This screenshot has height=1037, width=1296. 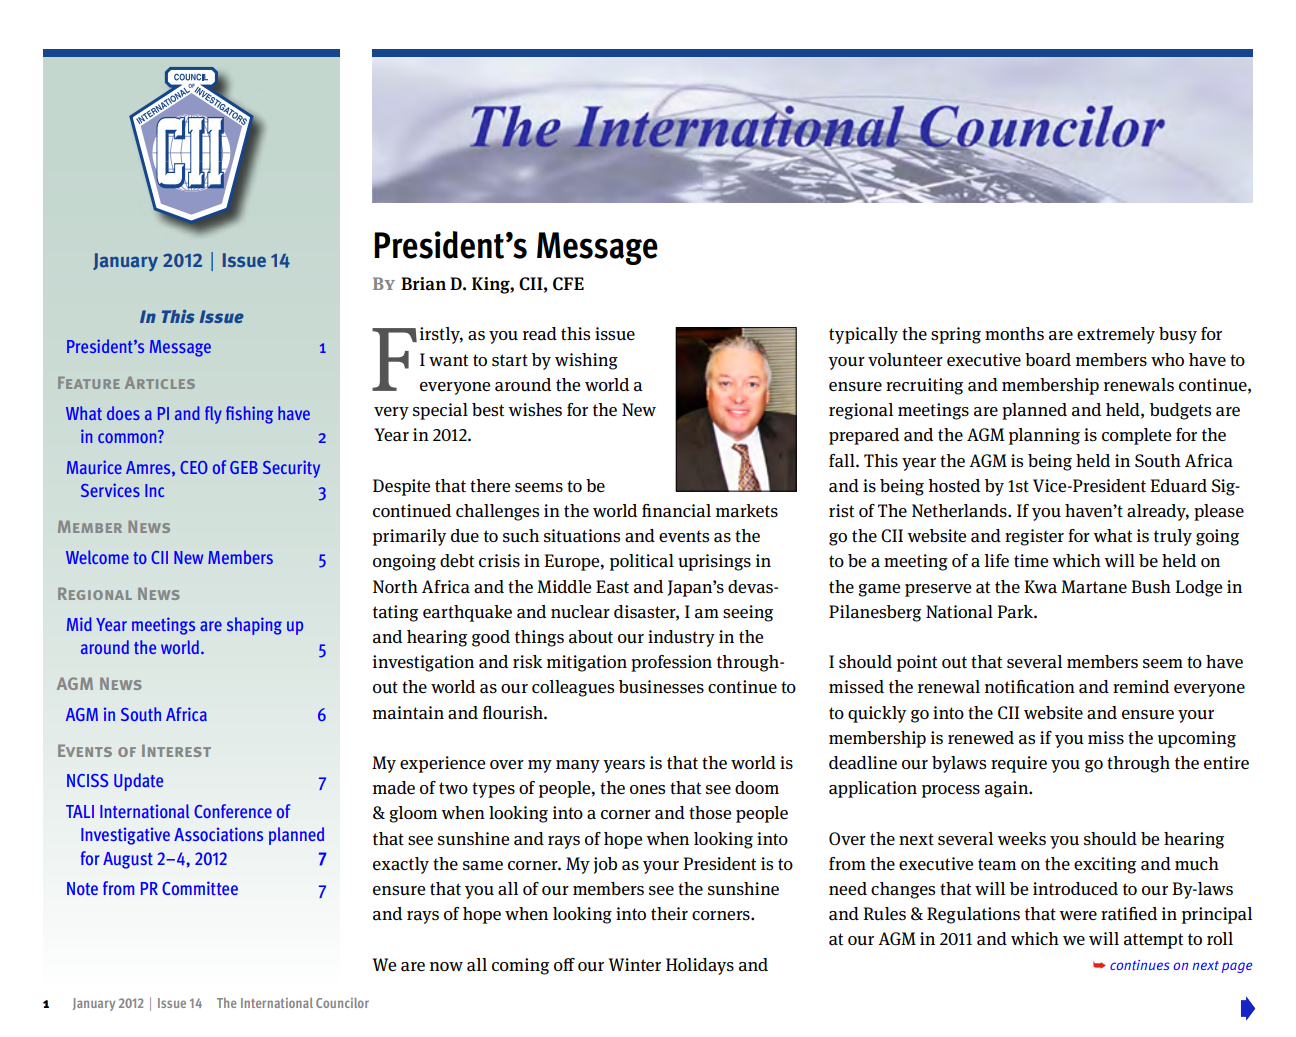 What do you see at coordinates (1016, 612) in the screenshot?
I see `Park` at bounding box center [1016, 612].
